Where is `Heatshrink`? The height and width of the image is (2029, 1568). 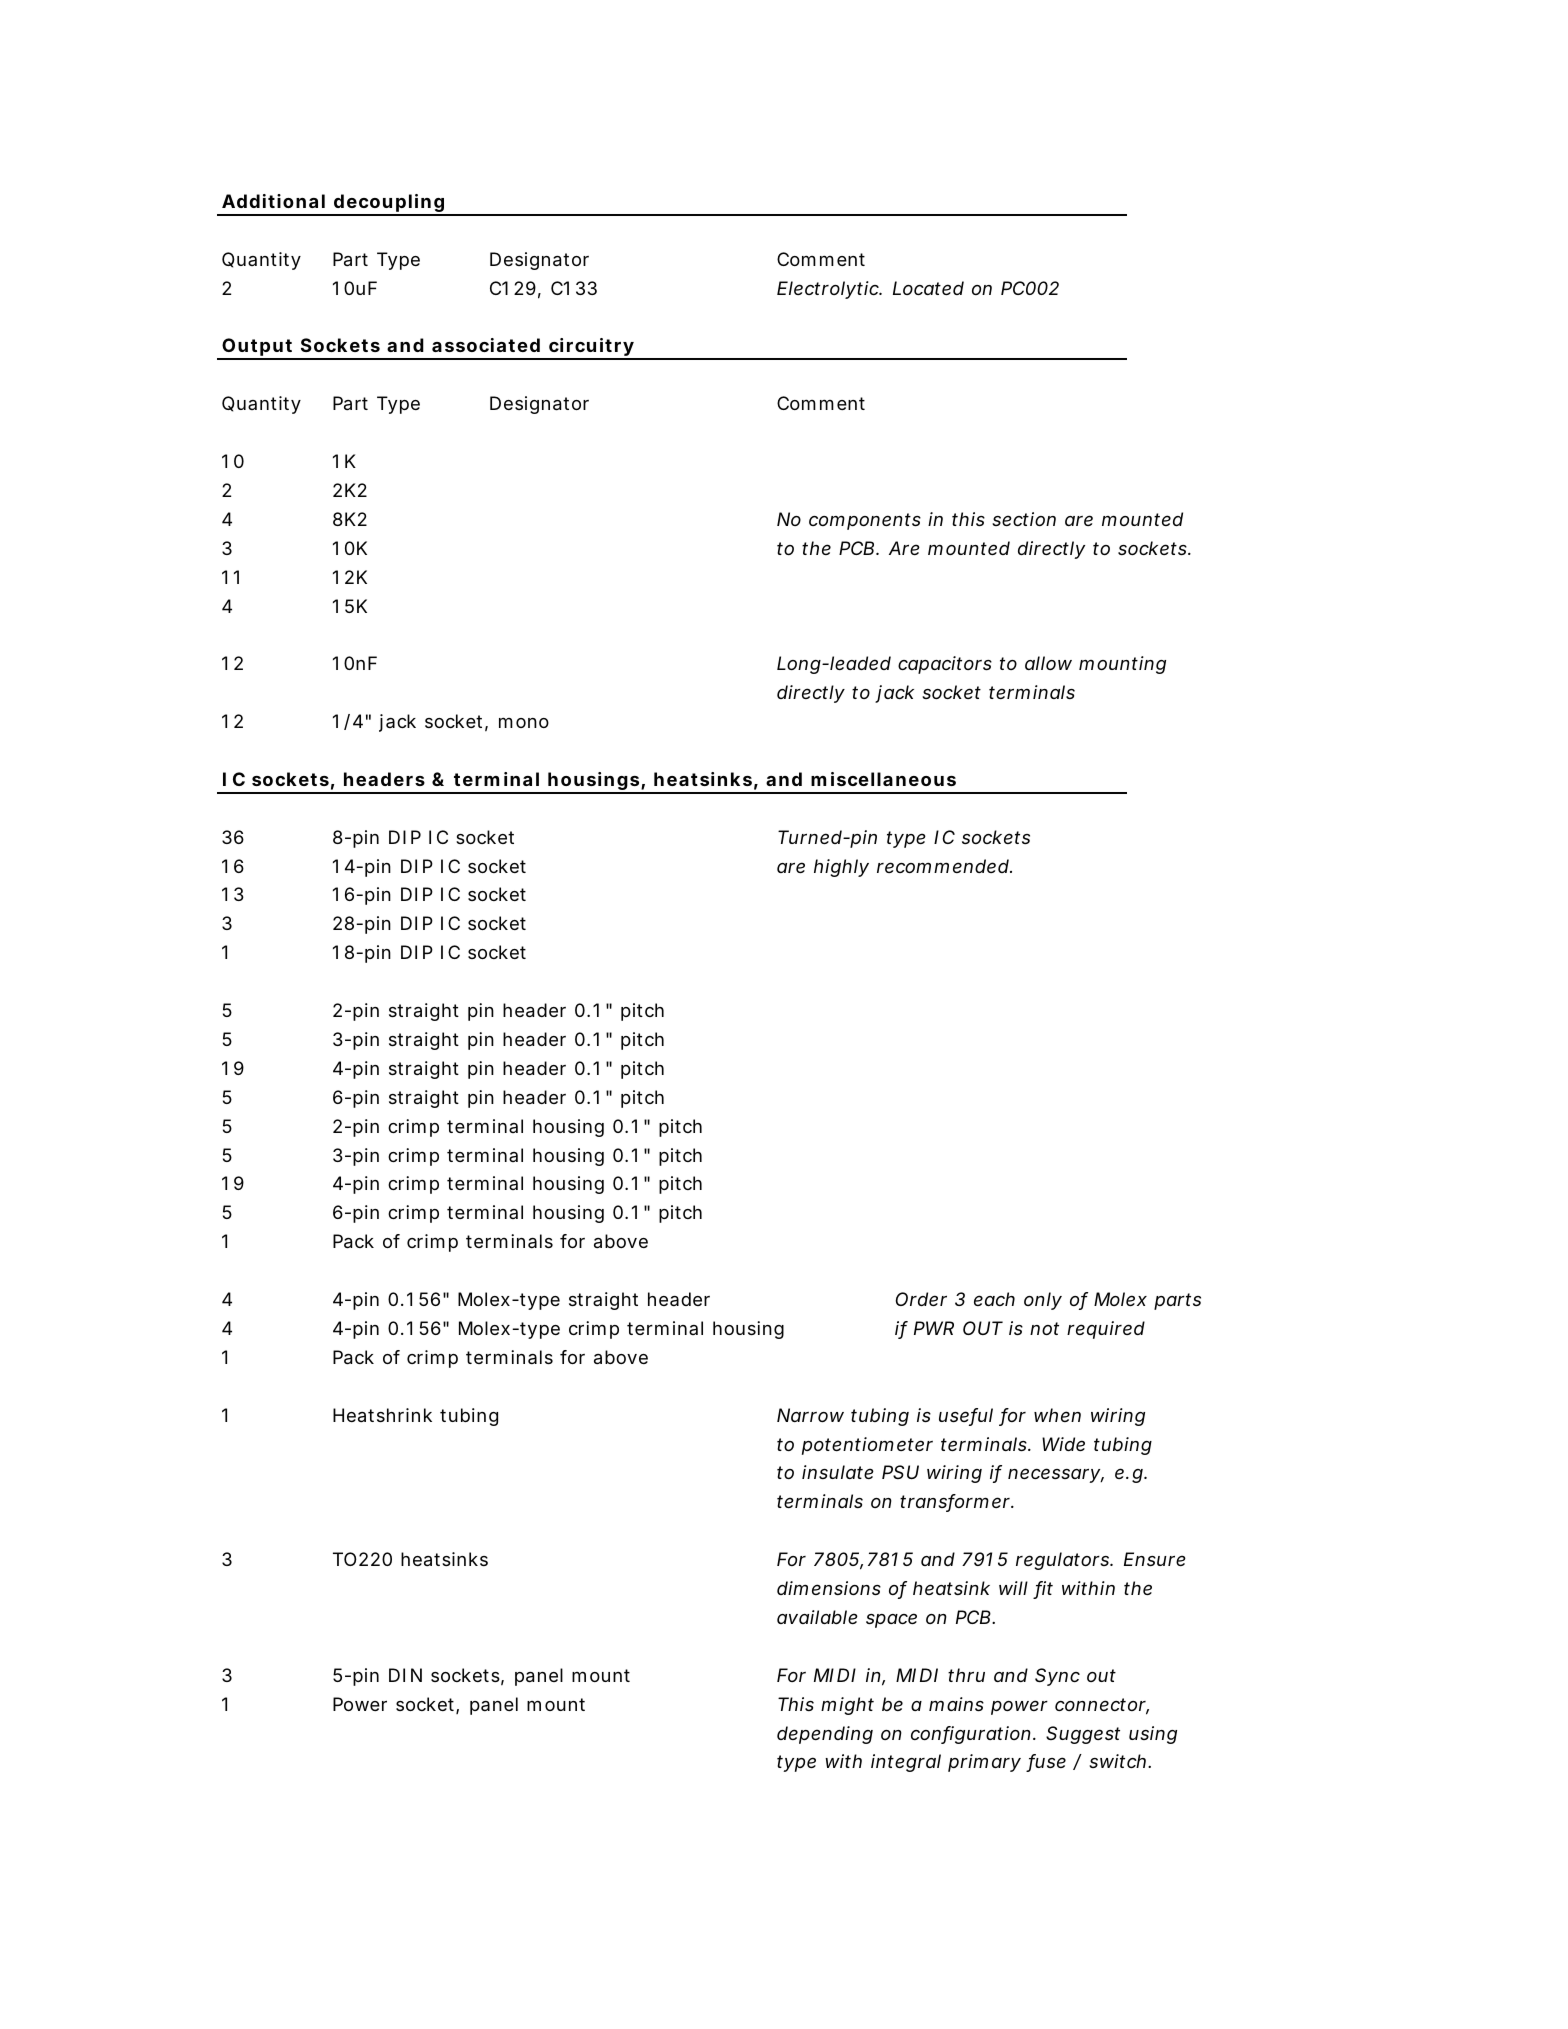 Heatshrink is located at coordinates (382, 1415).
